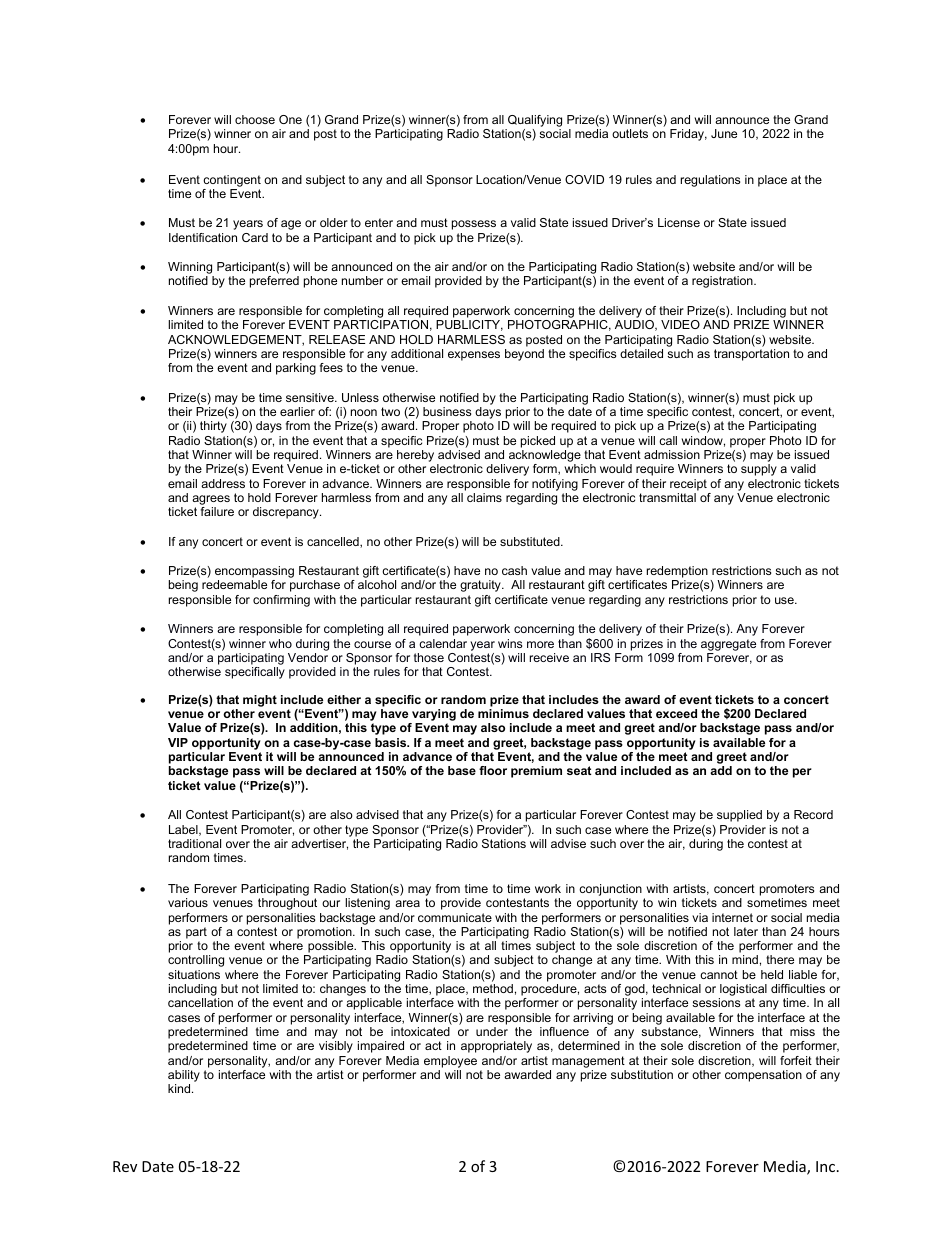  I want to click on June, so click(724, 133).
